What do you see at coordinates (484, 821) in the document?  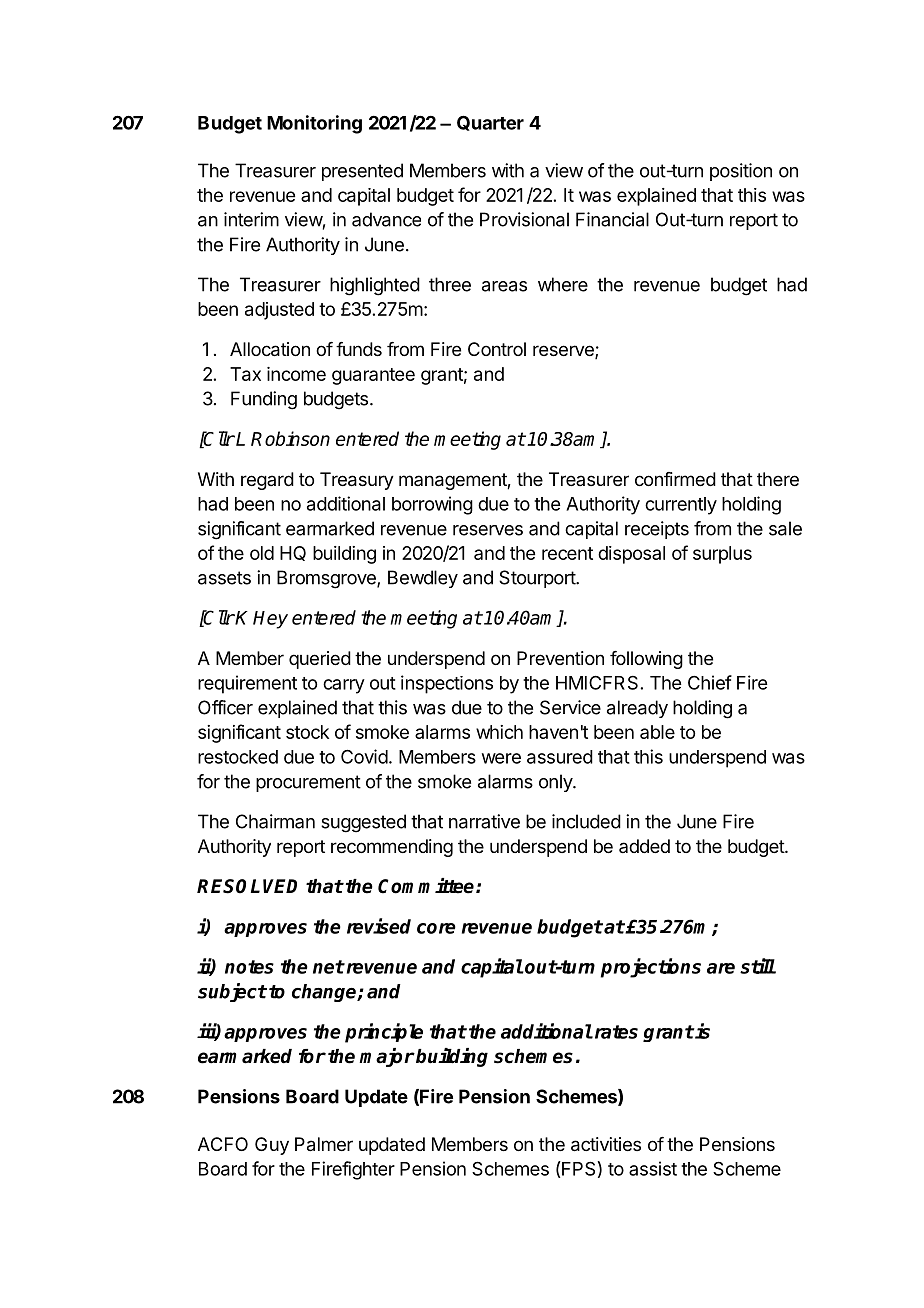 I see `narrative` at bounding box center [484, 821].
